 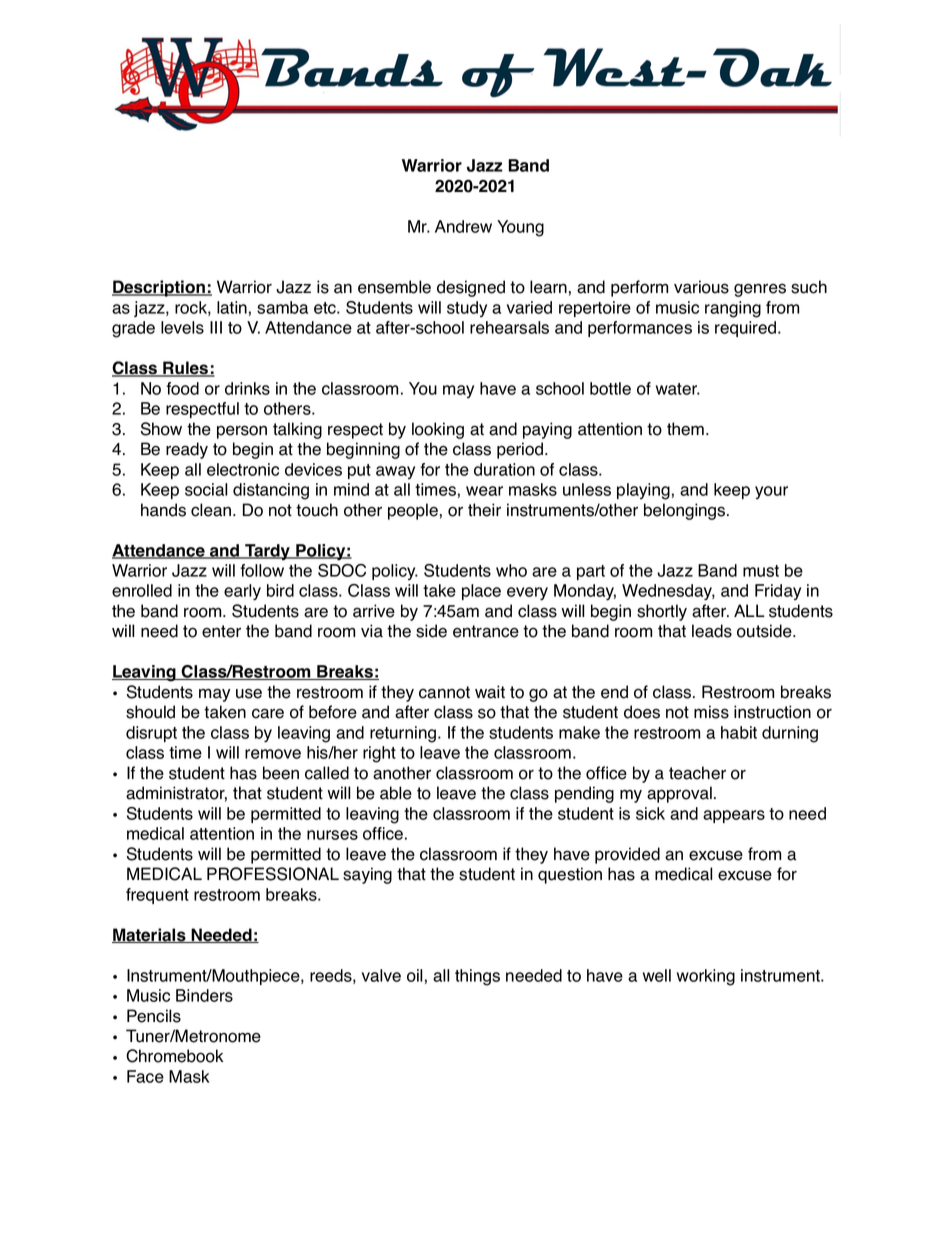 What do you see at coordinates (160, 288) in the screenshot?
I see `Description` at bounding box center [160, 288].
